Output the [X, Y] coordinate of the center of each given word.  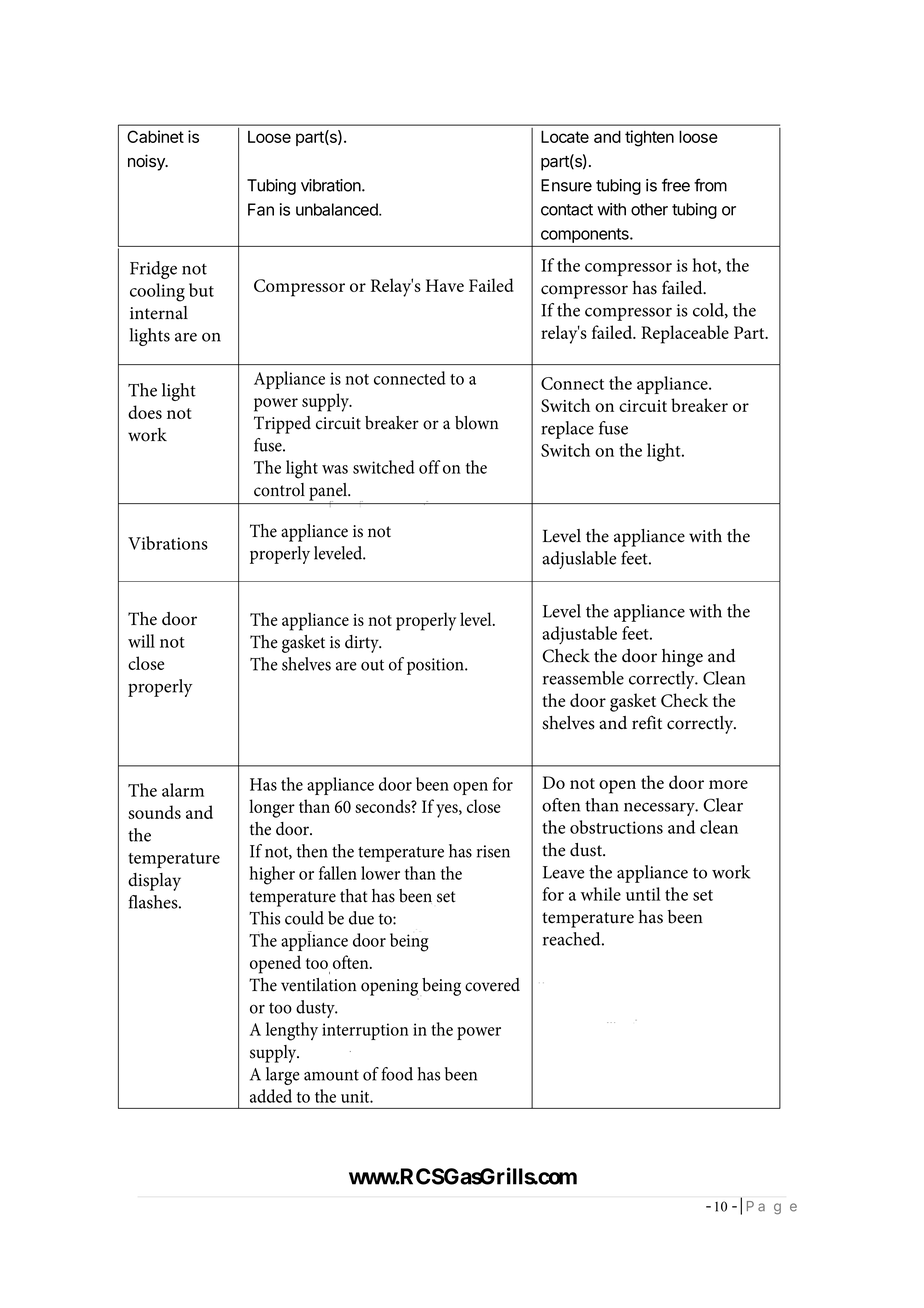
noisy [147, 162]
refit [647, 722]
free [676, 185]
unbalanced [338, 209]
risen [493, 851]
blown [476, 423]
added [271, 1096]
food [397, 1074]
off [430, 467]
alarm [183, 790]
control [279, 490]
